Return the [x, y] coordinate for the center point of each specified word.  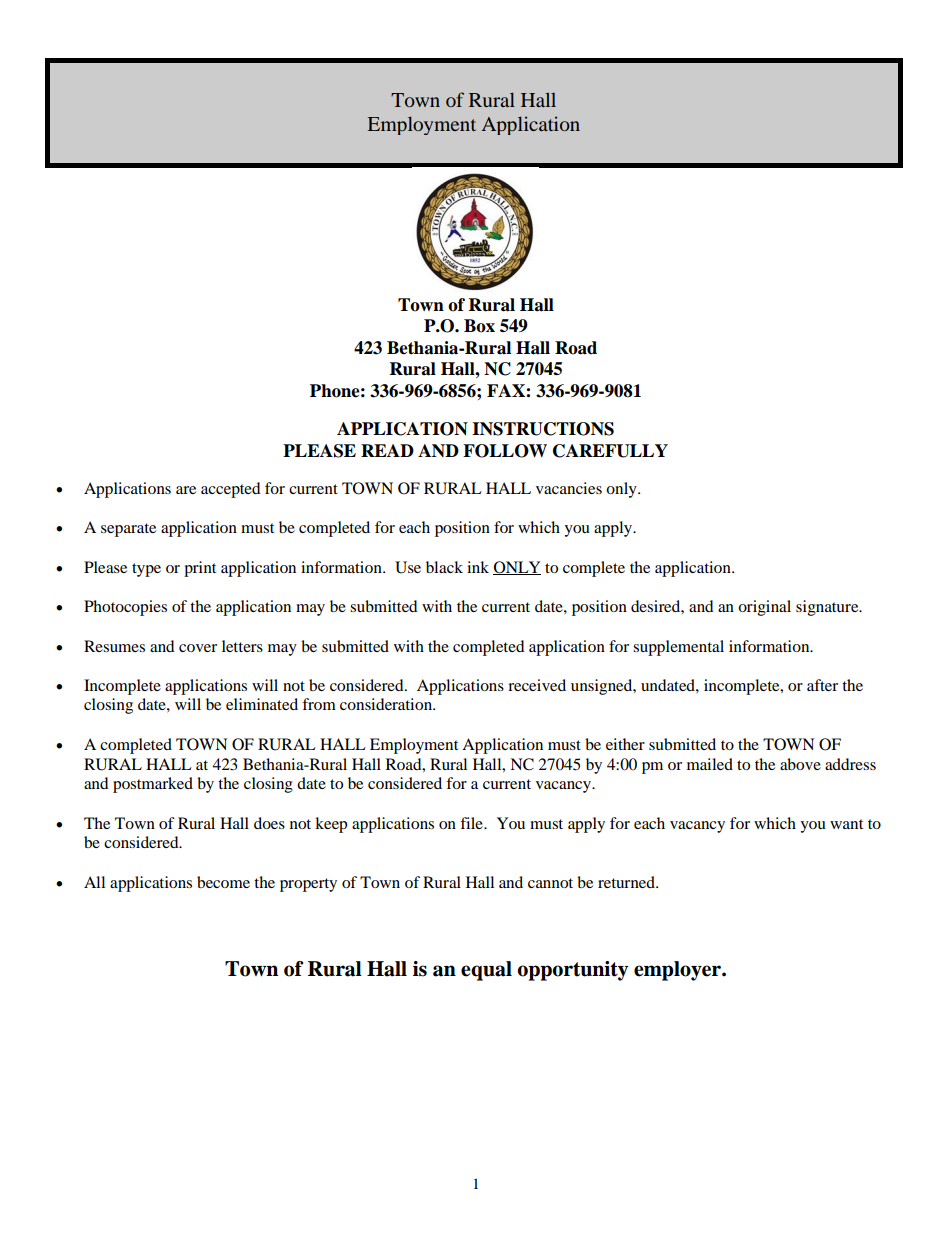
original [764, 608]
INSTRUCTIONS [543, 429]
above [800, 764]
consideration [387, 704]
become [223, 882]
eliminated [262, 704]
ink [478, 567]
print [200, 569]
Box [479, 326]
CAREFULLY [610, 451]
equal [486, 971]
